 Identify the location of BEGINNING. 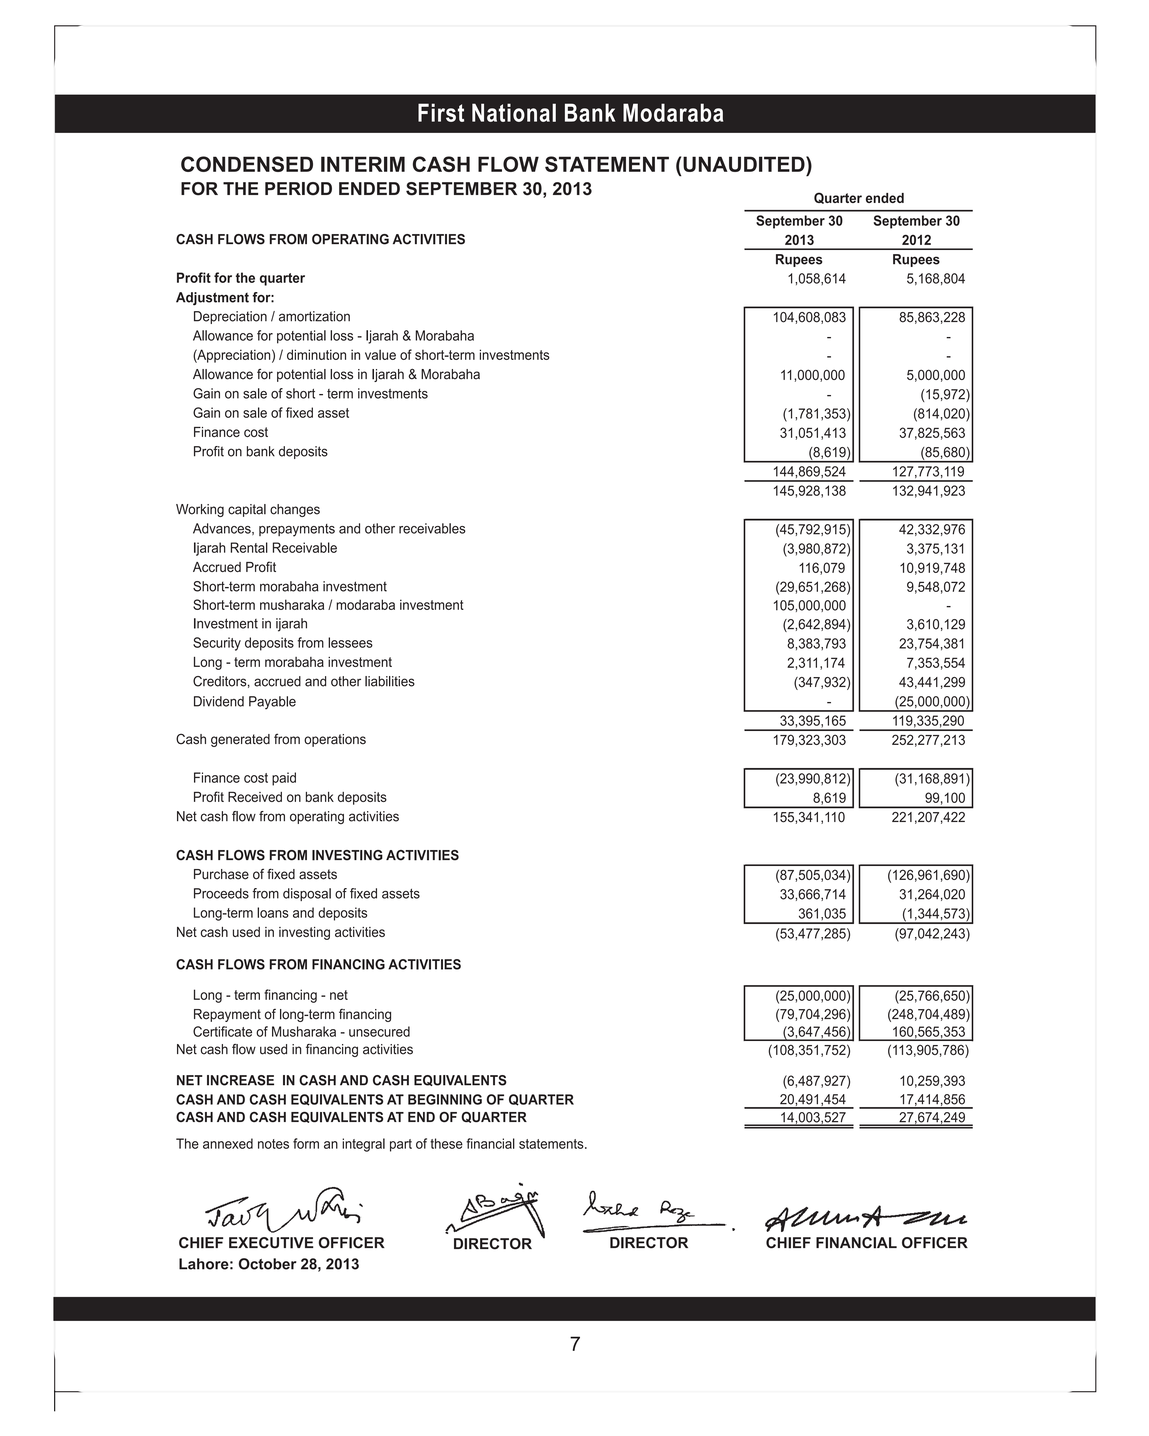
(445, 1099).
